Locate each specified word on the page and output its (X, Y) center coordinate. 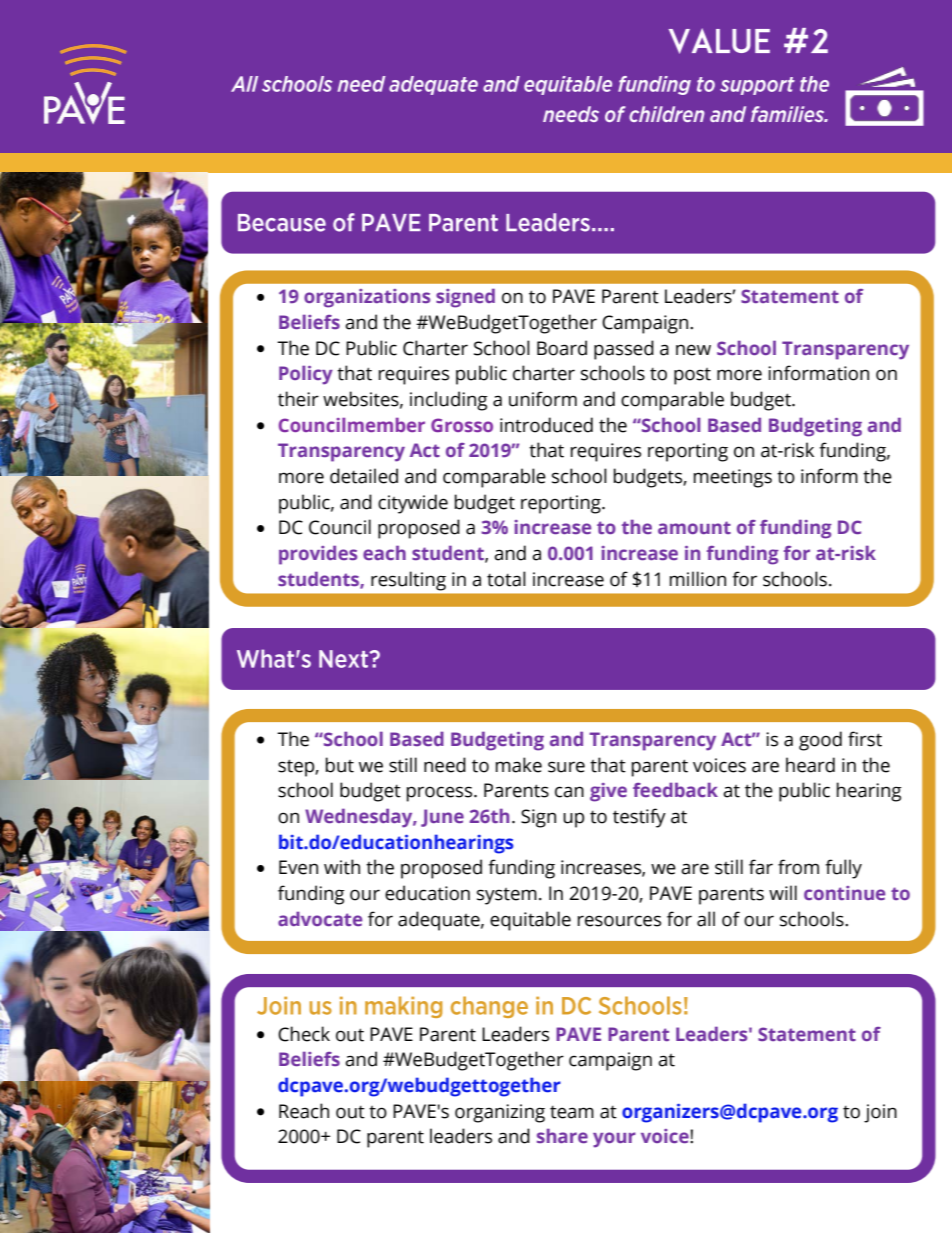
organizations (367, 298)
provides (318, 555)
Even (298, 867)
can (569, 792)
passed (624, 350)
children (667, 114)
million (698, 579)
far (761, 867)
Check (304, 1034)
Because (282, 223)
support (757, 86)
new (693, 350)
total (506, 579)
